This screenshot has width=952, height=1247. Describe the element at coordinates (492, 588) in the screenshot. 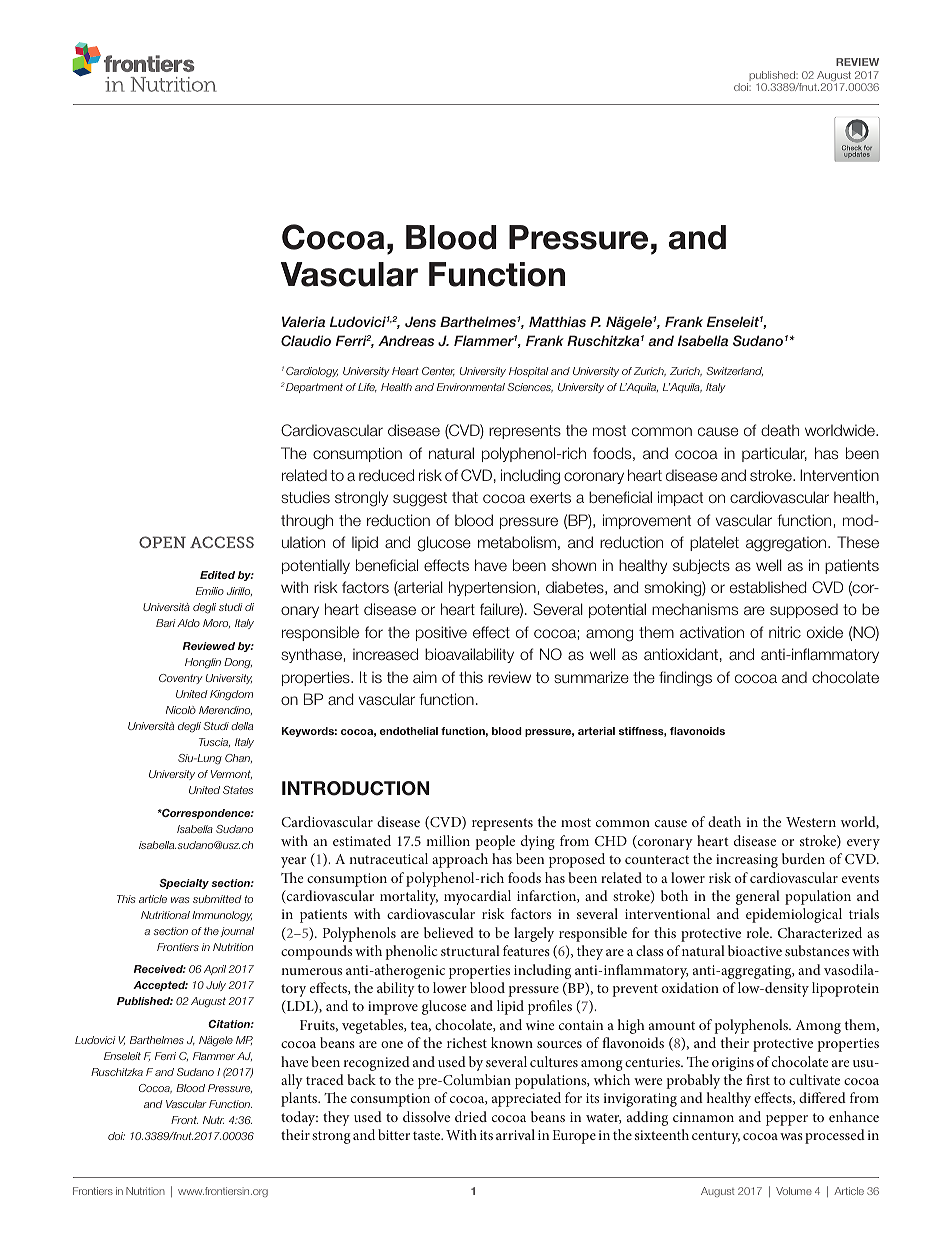

I see `hypertension` at that location.
